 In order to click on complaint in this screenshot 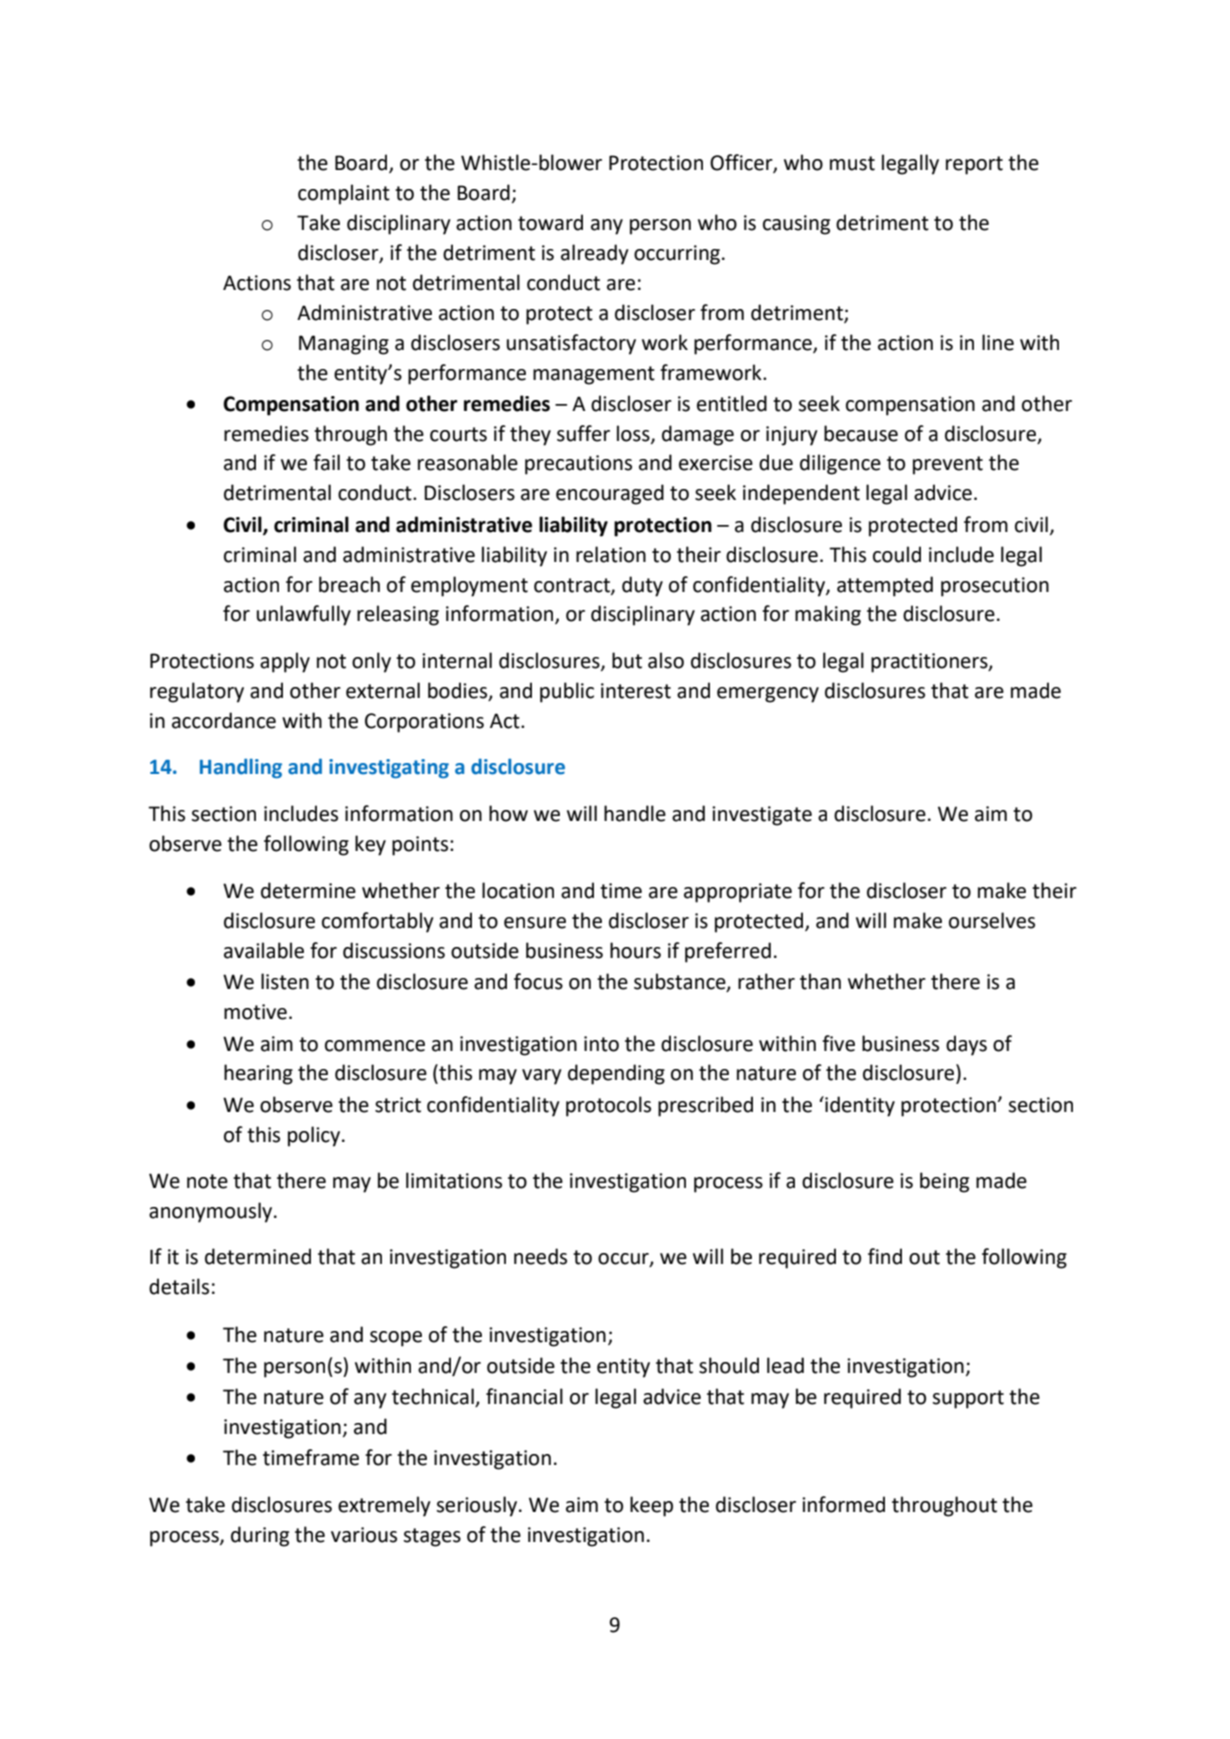, I will do `click(344, 194)`.
